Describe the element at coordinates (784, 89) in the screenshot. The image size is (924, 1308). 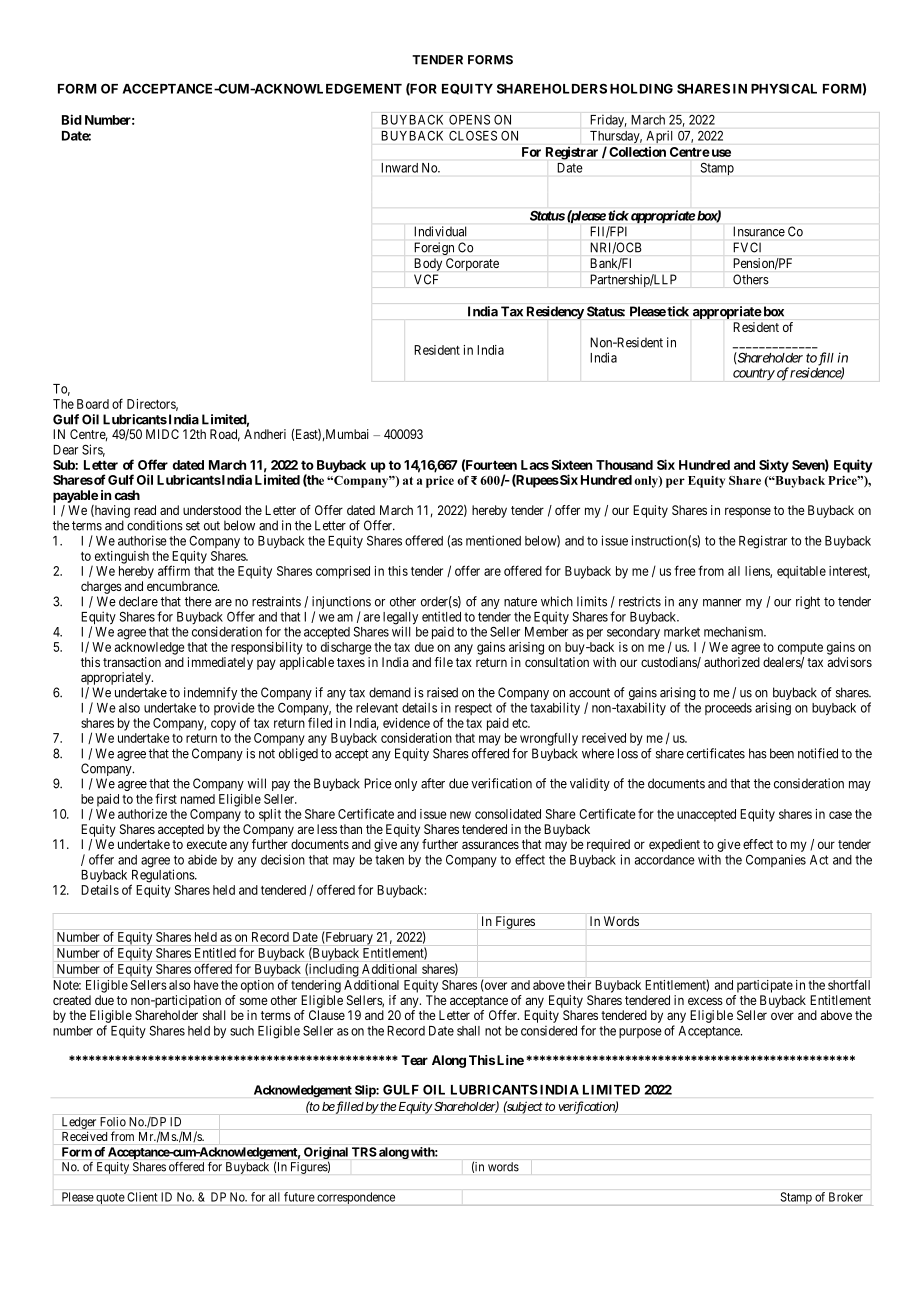
I see `PHYSICAL` at that location.
